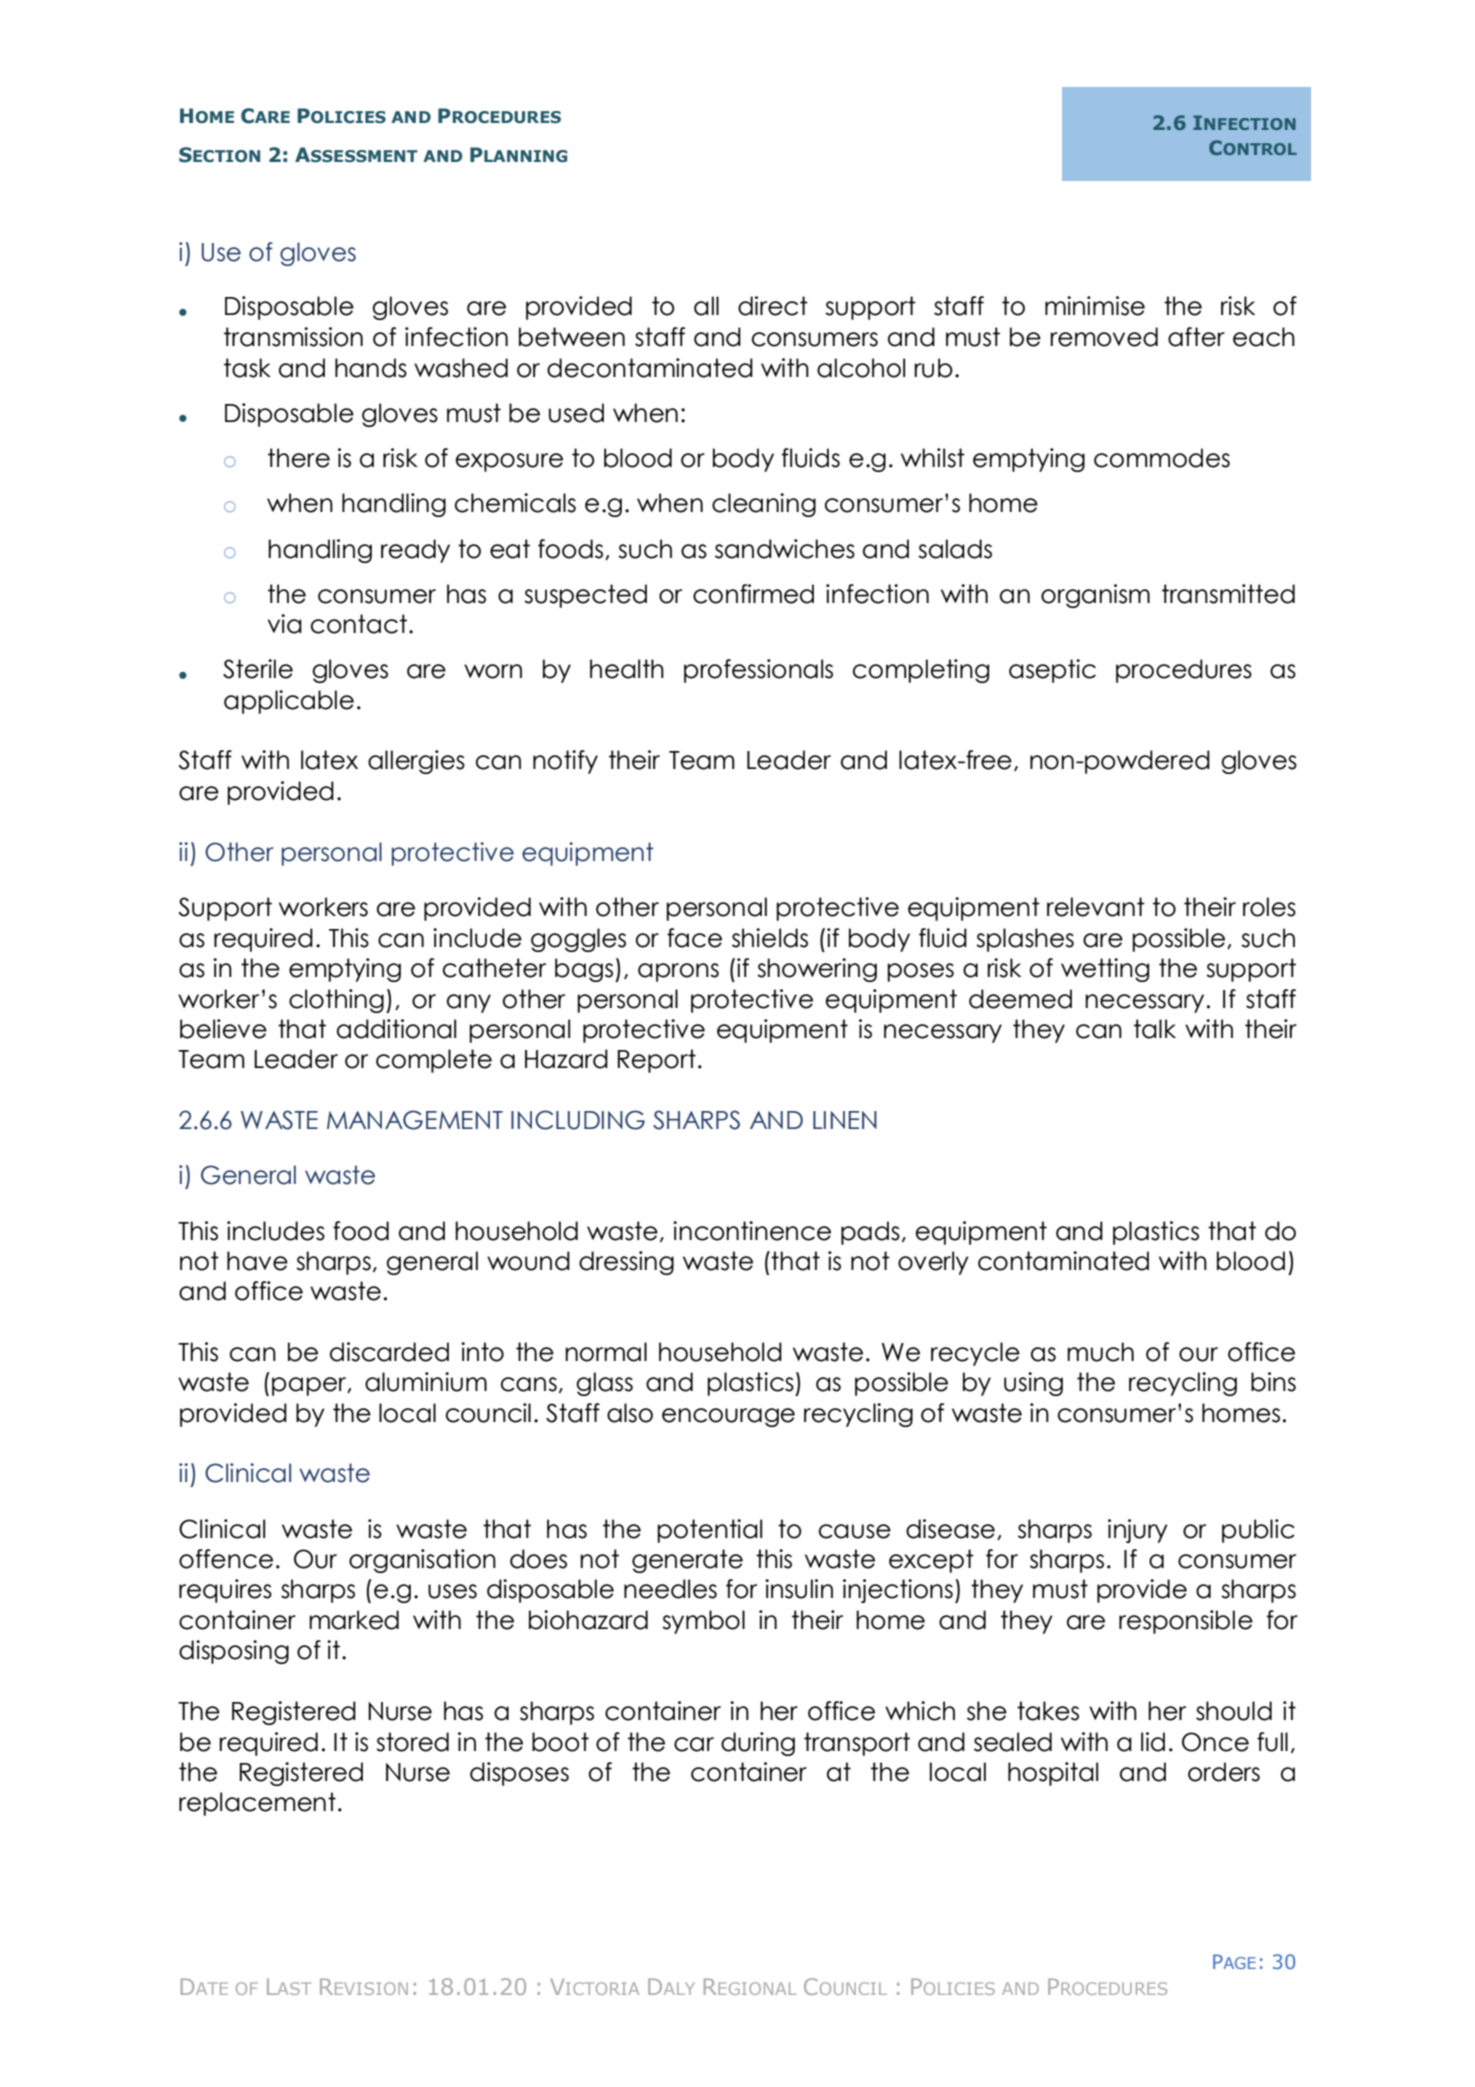 The width and height of the document is (1475, 2087). Describe the element at coordinates (371, 368) in the document. I see `hands` at that location.
